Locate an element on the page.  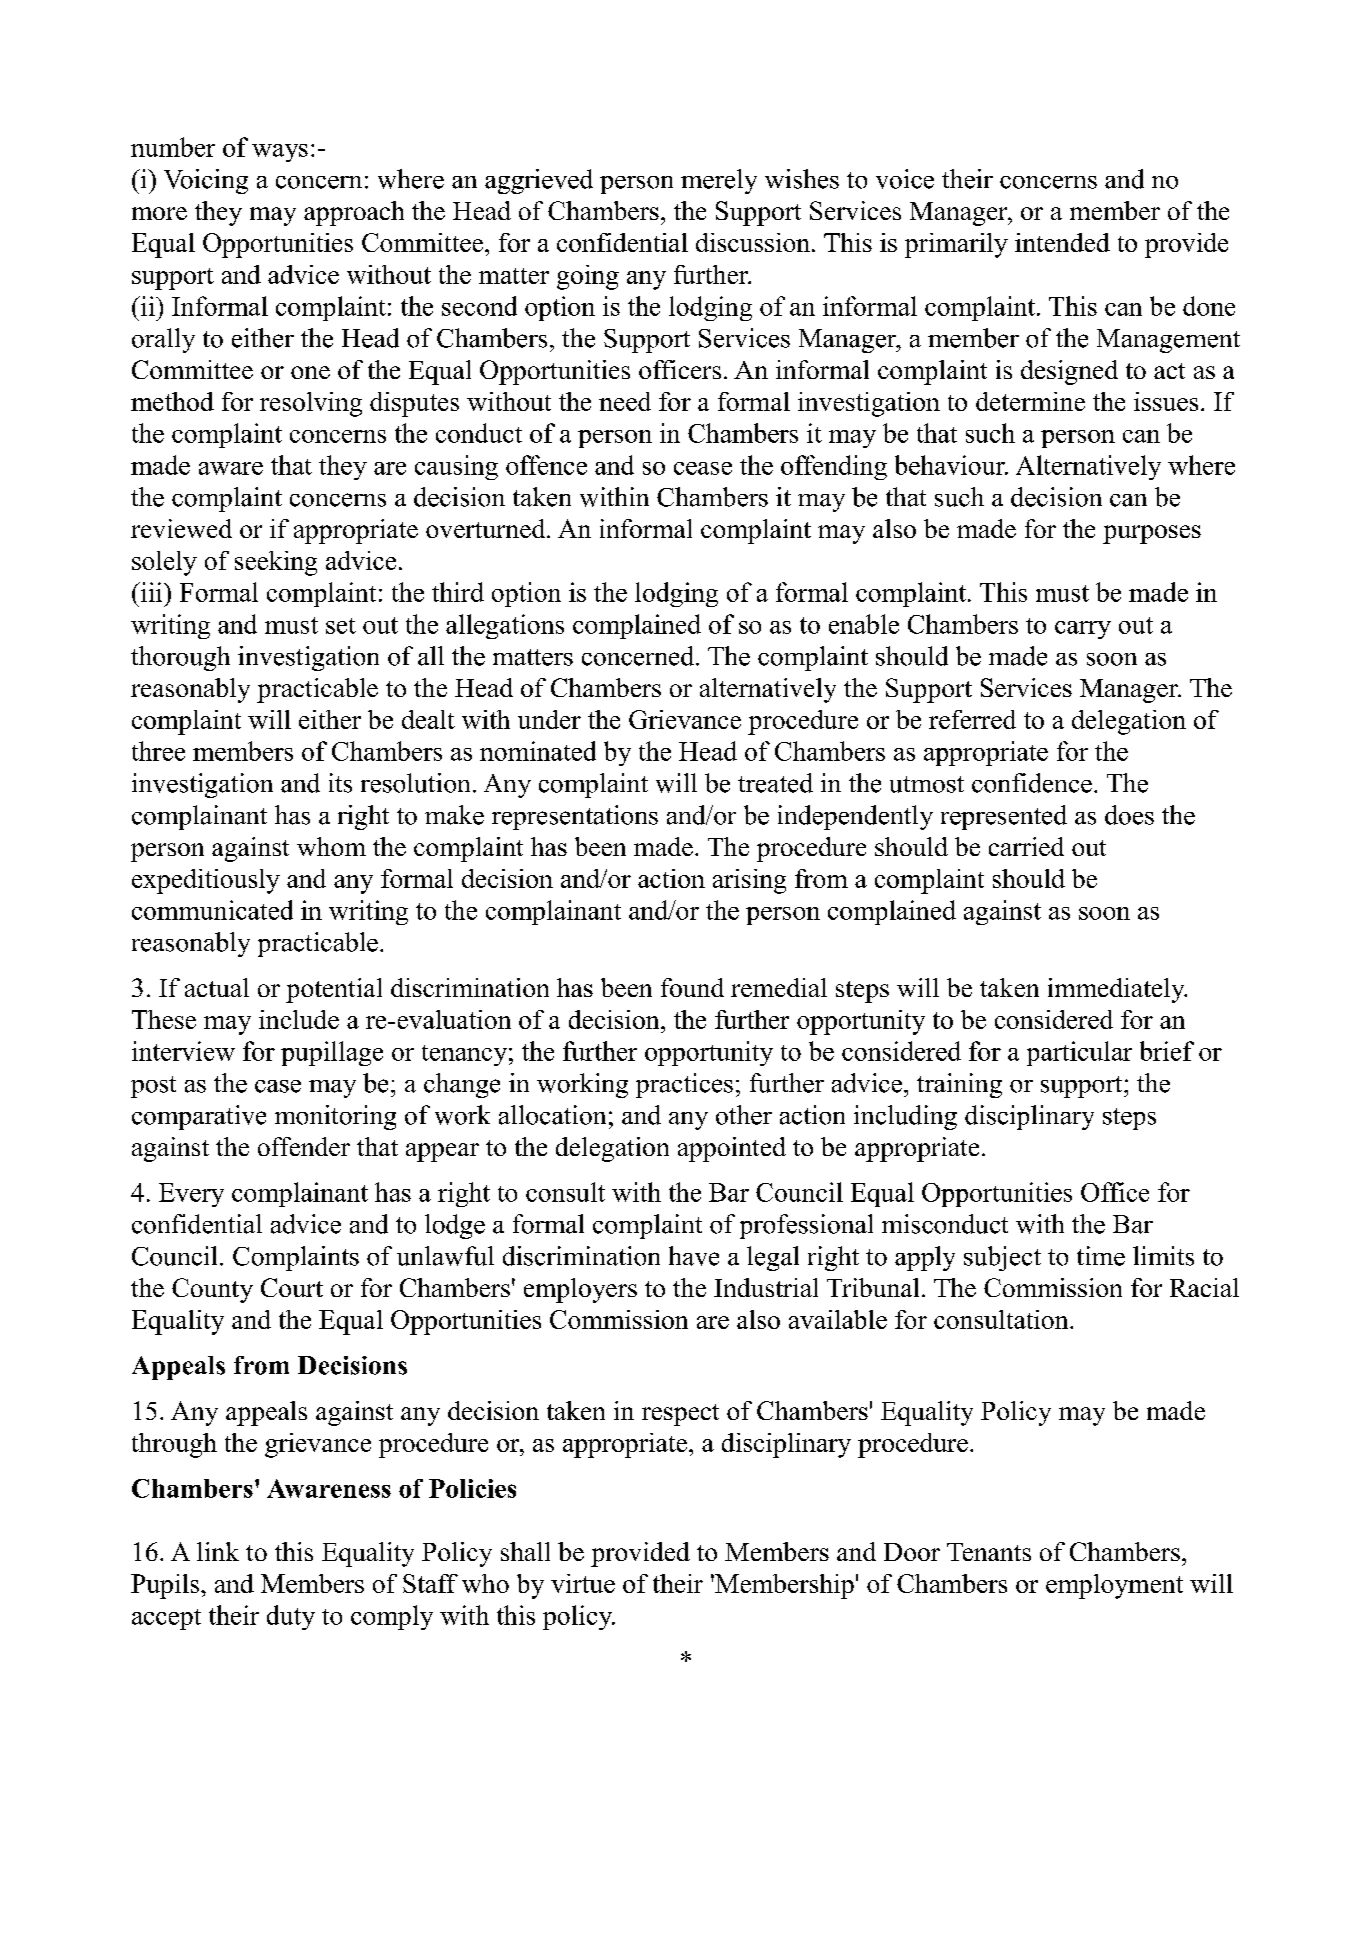
merely is located at coordinates (719, 181).
